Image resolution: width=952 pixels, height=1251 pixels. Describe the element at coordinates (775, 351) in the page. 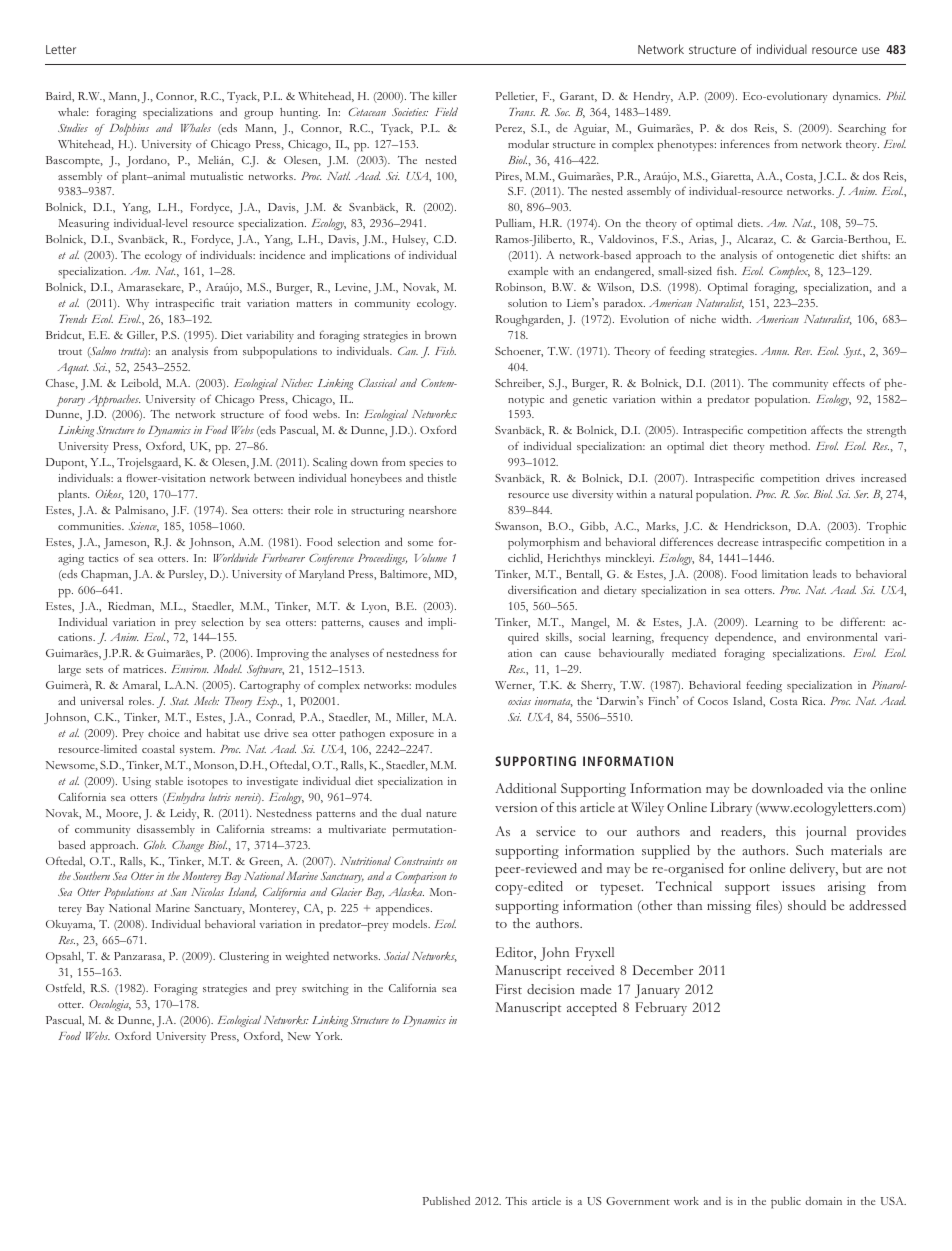

I see `Annu` at that location.
